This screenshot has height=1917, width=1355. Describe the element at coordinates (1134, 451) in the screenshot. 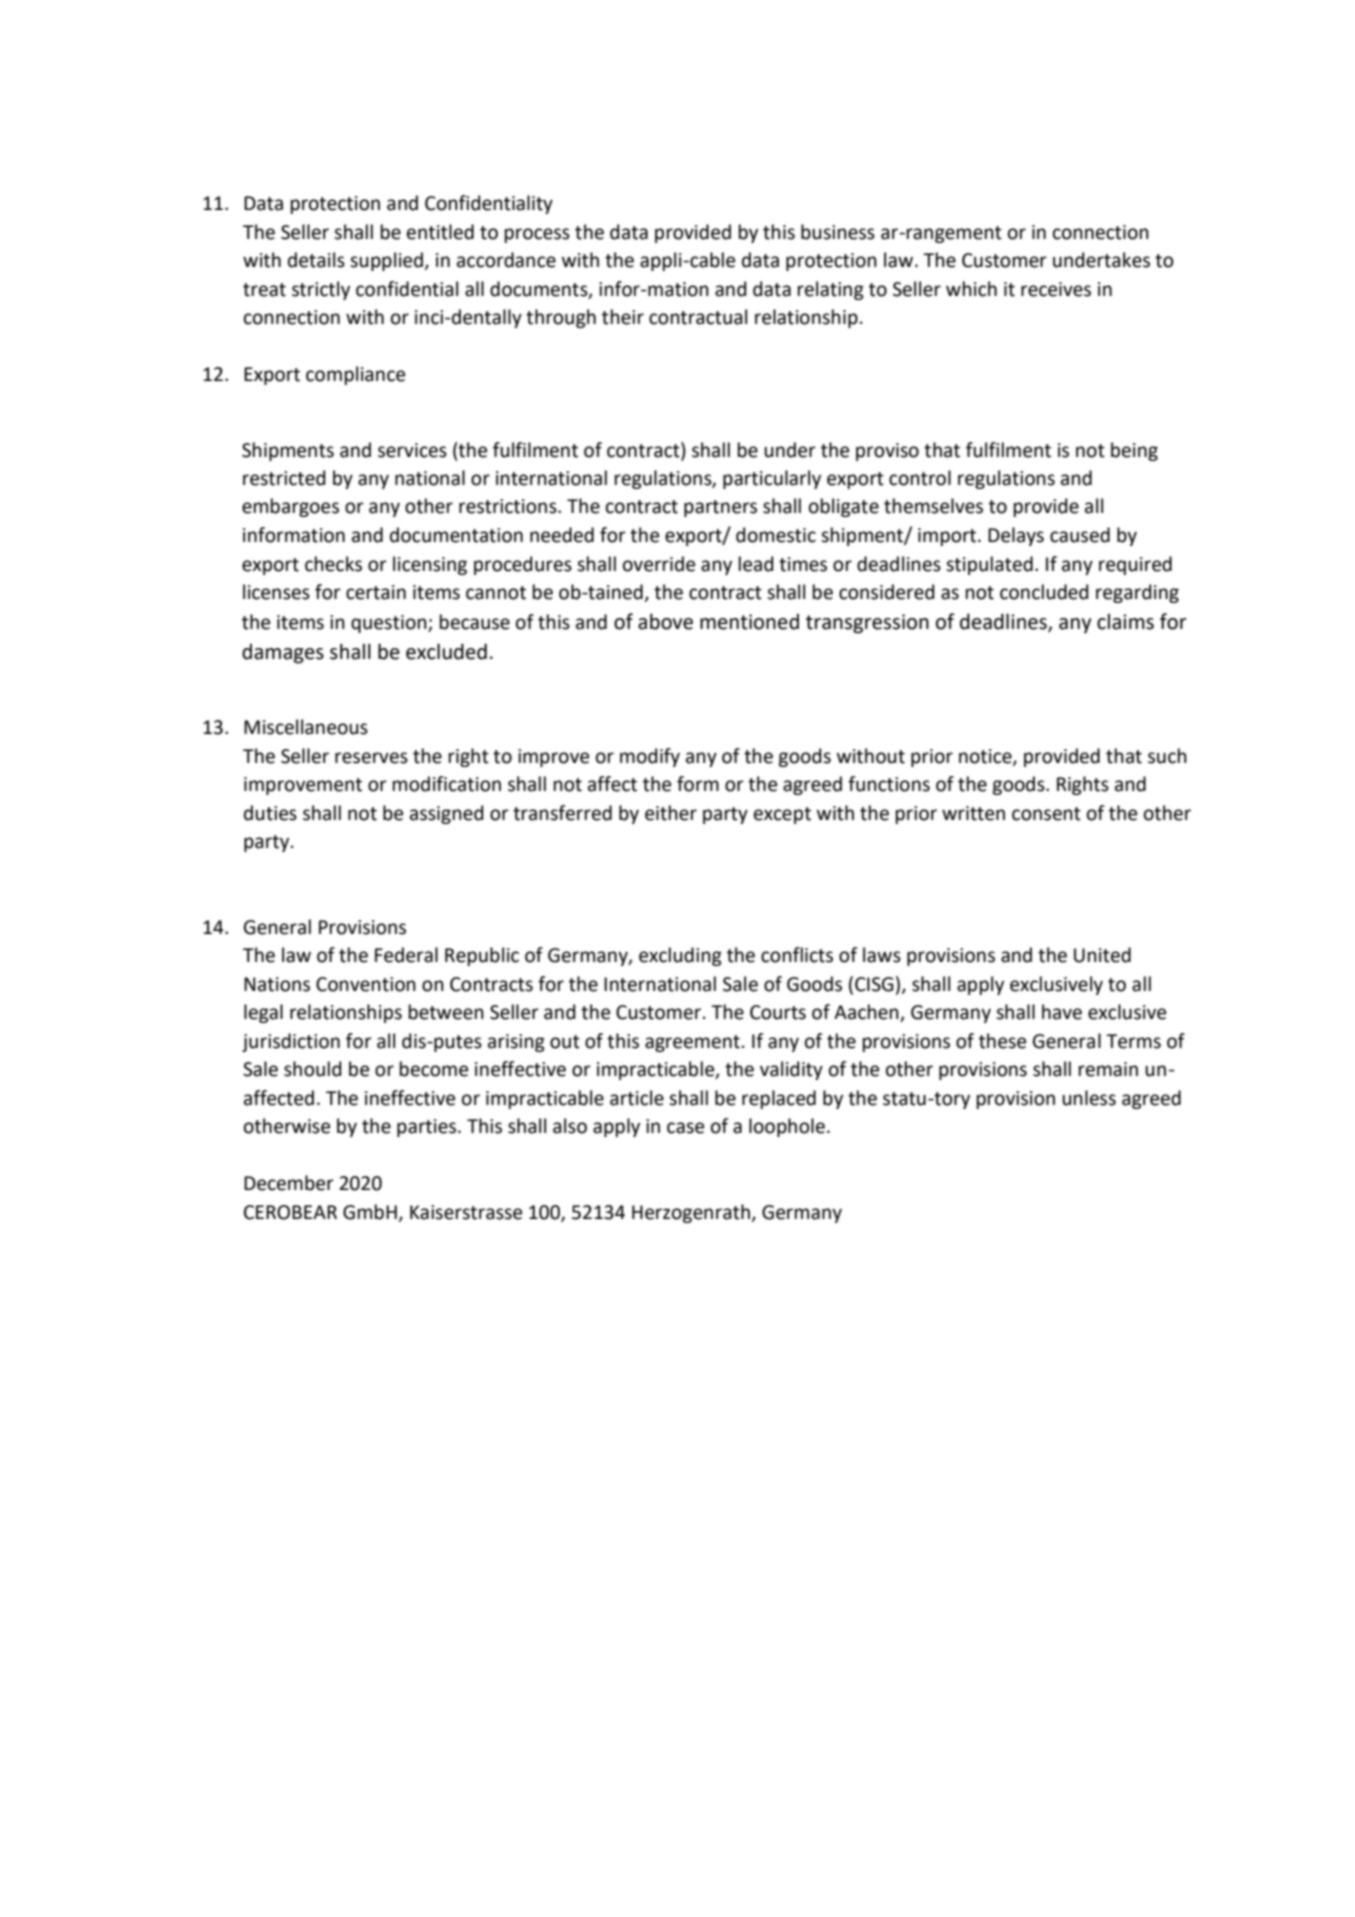

I see `being` at that location.
